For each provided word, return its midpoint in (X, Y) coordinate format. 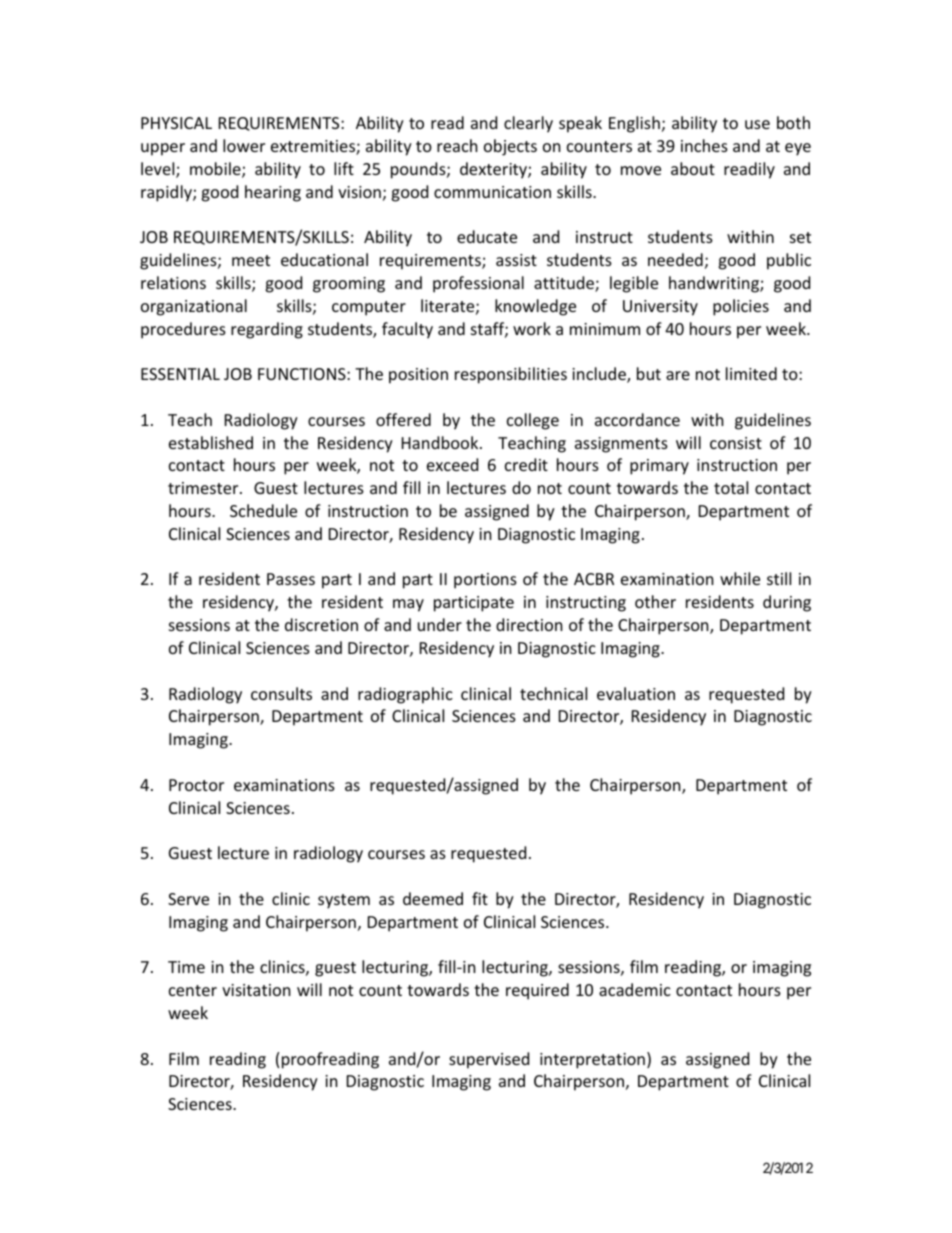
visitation (256, 990)
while (740, 578)
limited (751, 373)
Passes (291, 579)
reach (457, 145)
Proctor (196, 785)
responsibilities (511, 375)
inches (704, 145)
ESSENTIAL (180, 374)
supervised (489, 1060)
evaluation (636, 693)
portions (485, 581)
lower (244, 145)
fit (480, 898)
